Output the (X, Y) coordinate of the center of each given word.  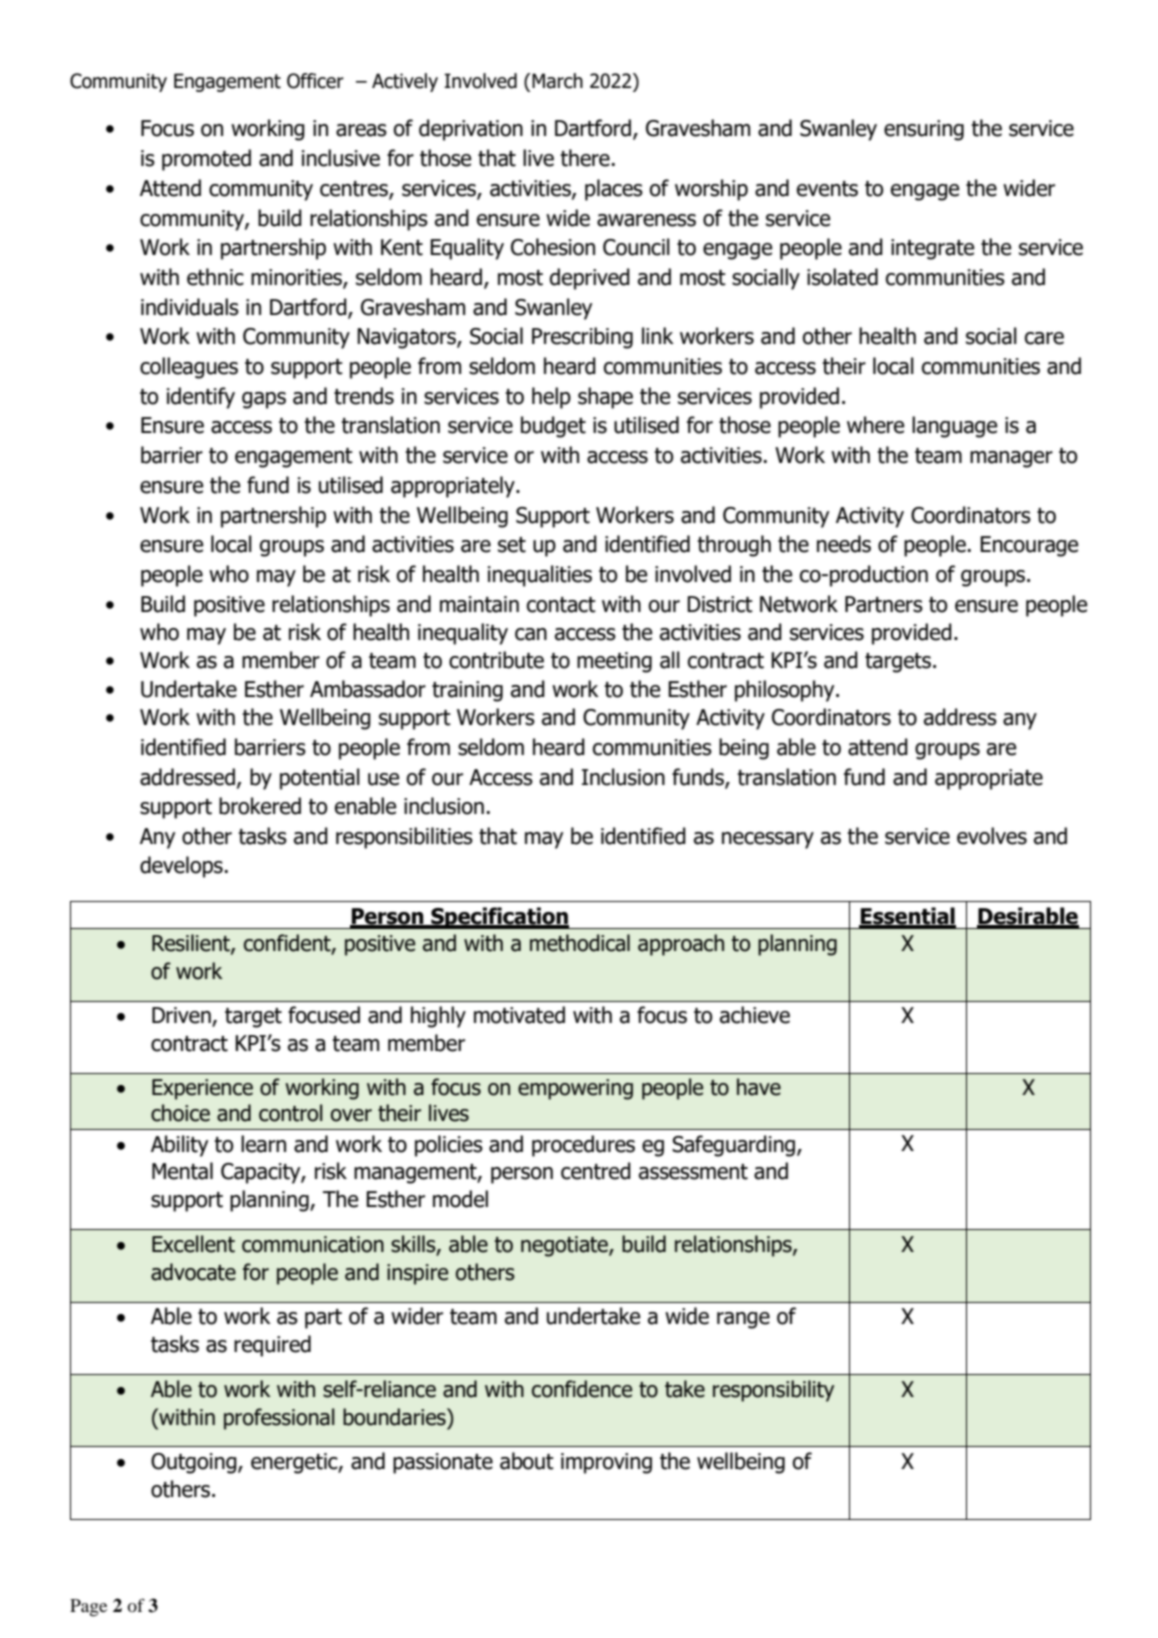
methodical (580, 943)
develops (181, 867)
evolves (992, 836)
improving (606, 1463)
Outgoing (195, 1463)
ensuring (924, 130)
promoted (206, 160)
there (585, 158)
